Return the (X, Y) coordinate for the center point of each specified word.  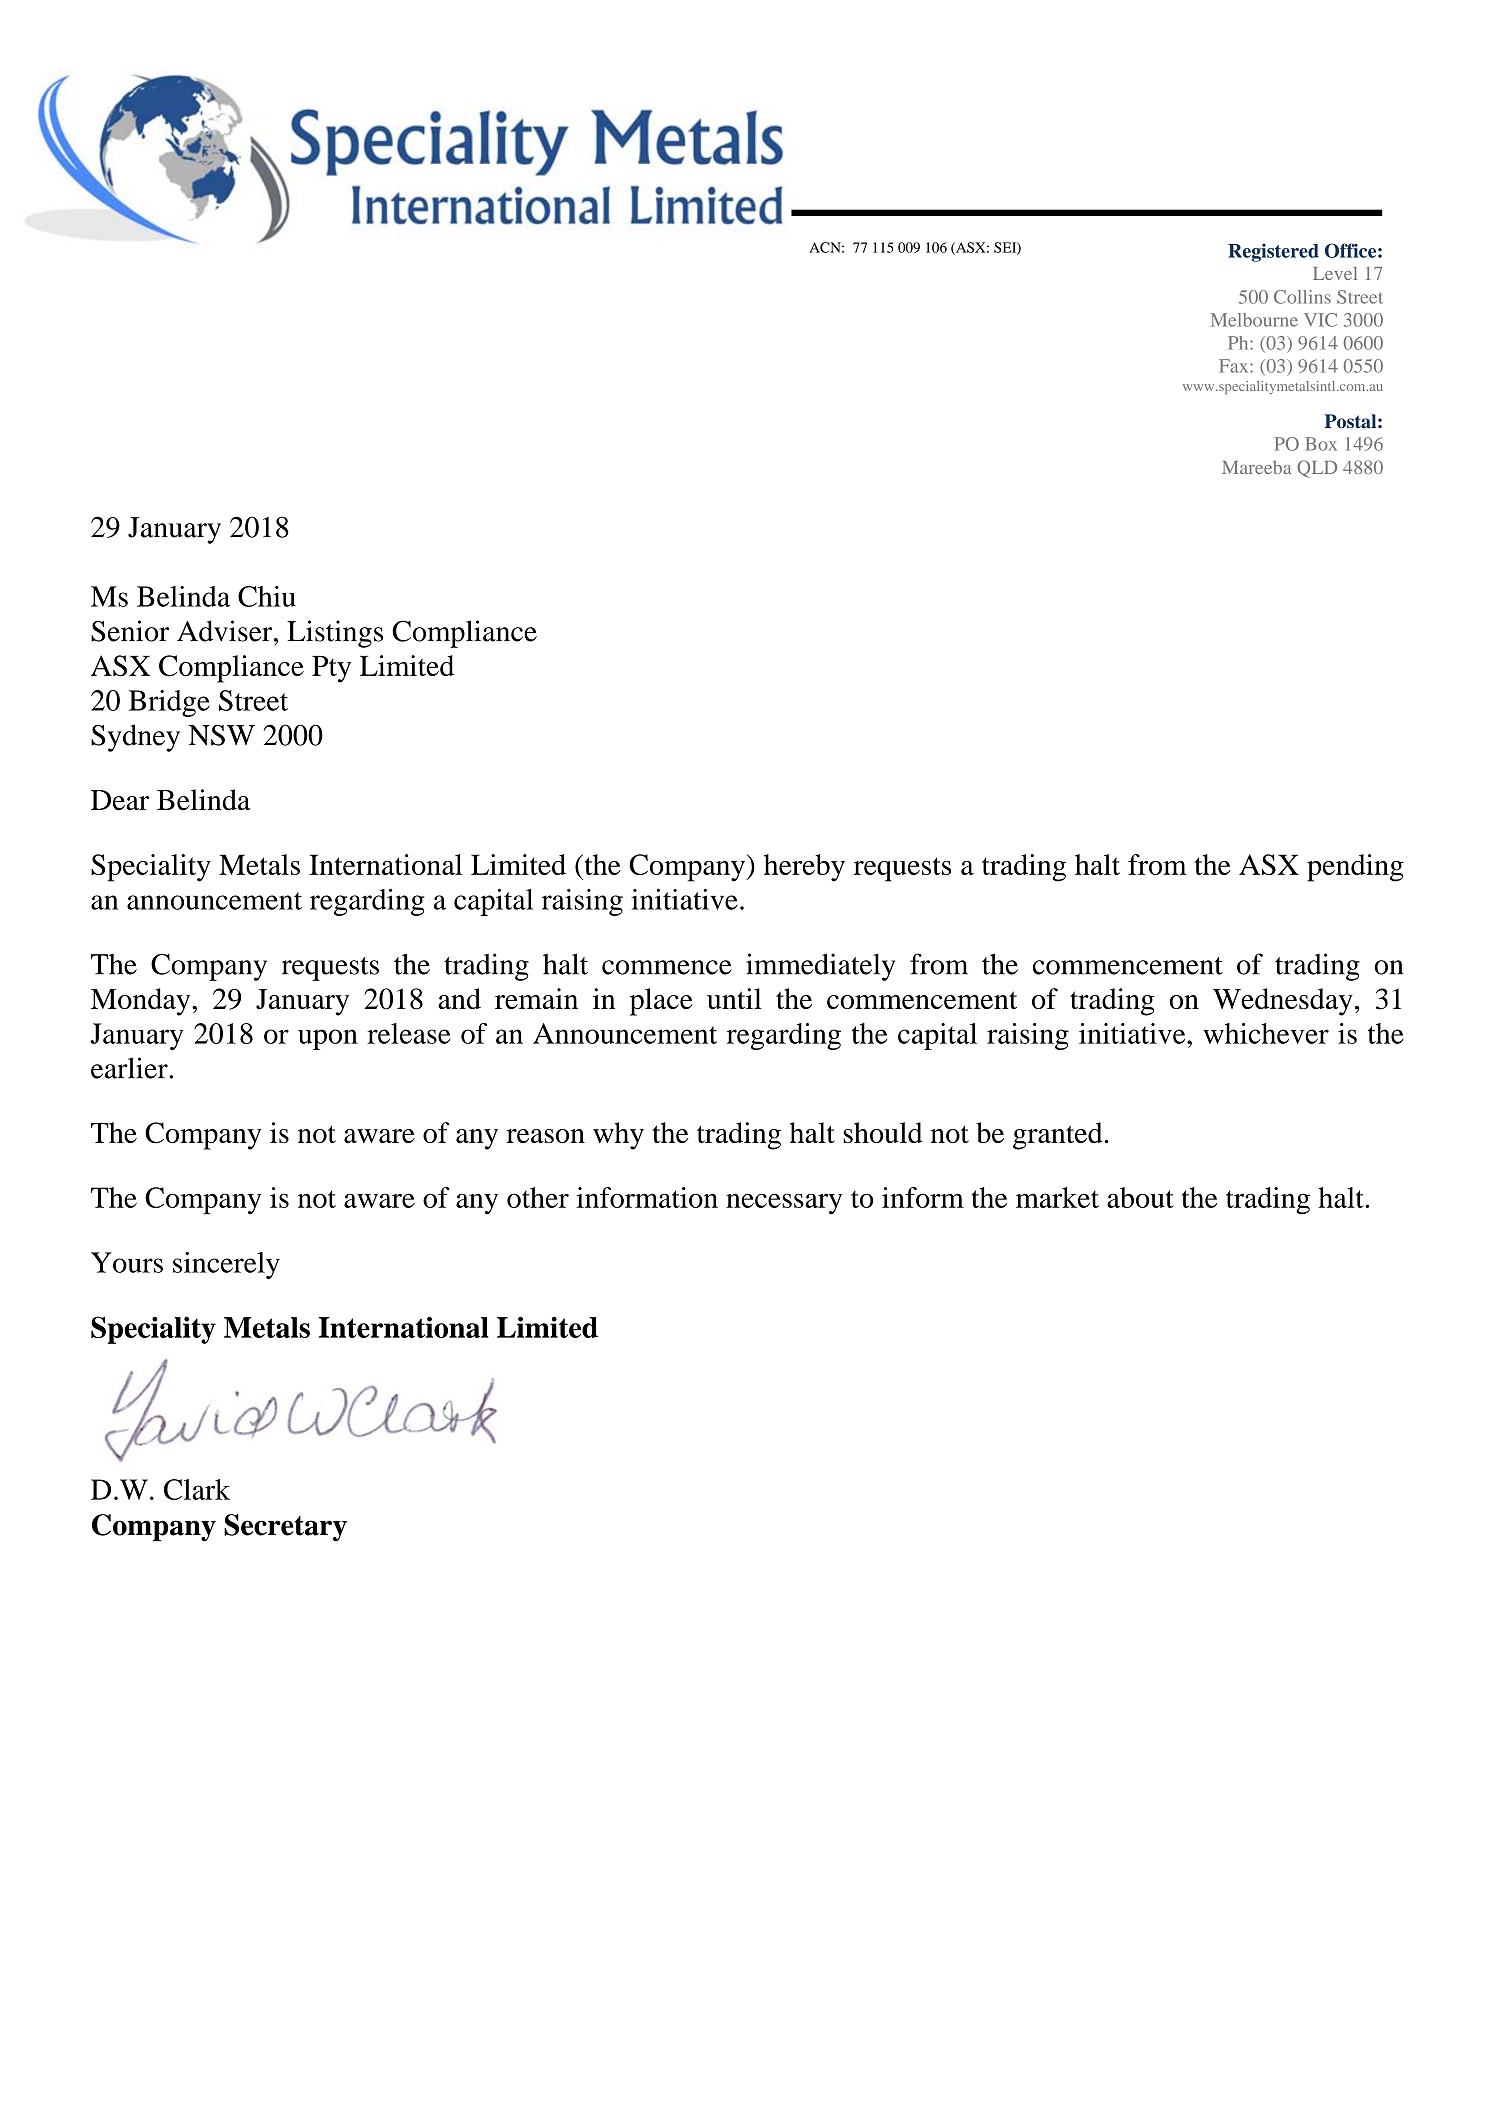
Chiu (267, 596)
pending (1355, 868)
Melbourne (1254, 320)
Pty (331, 669)
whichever (1266, 1033)
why (618, 1136)
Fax (1235, 366)
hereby (804, 868)
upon (328, 1039)
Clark (197, 1489)
